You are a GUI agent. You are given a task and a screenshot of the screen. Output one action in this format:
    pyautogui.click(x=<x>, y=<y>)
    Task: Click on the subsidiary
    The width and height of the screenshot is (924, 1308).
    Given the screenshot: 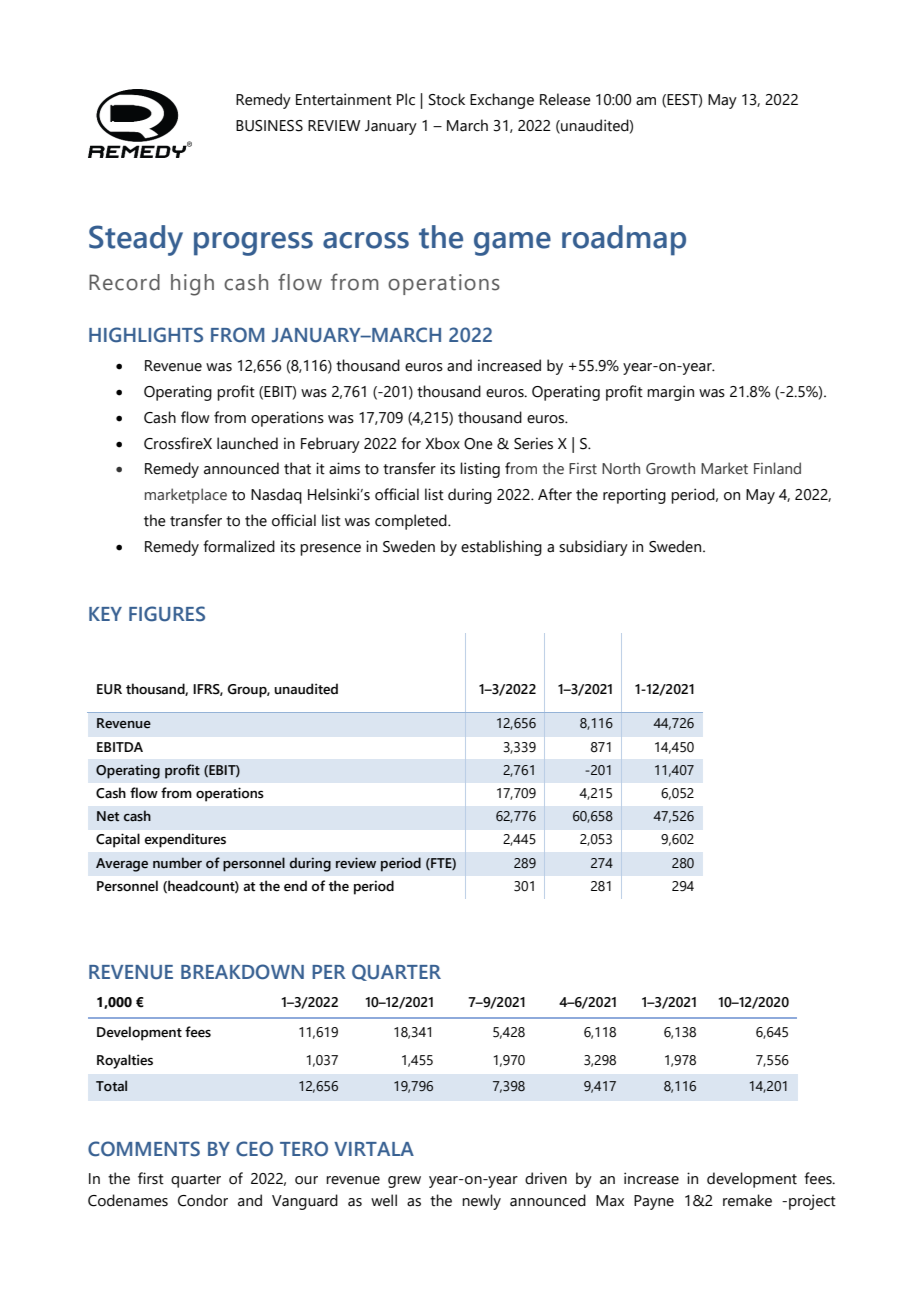 What is the action you would take?
    pyautogui.click(x=593, y=548)
